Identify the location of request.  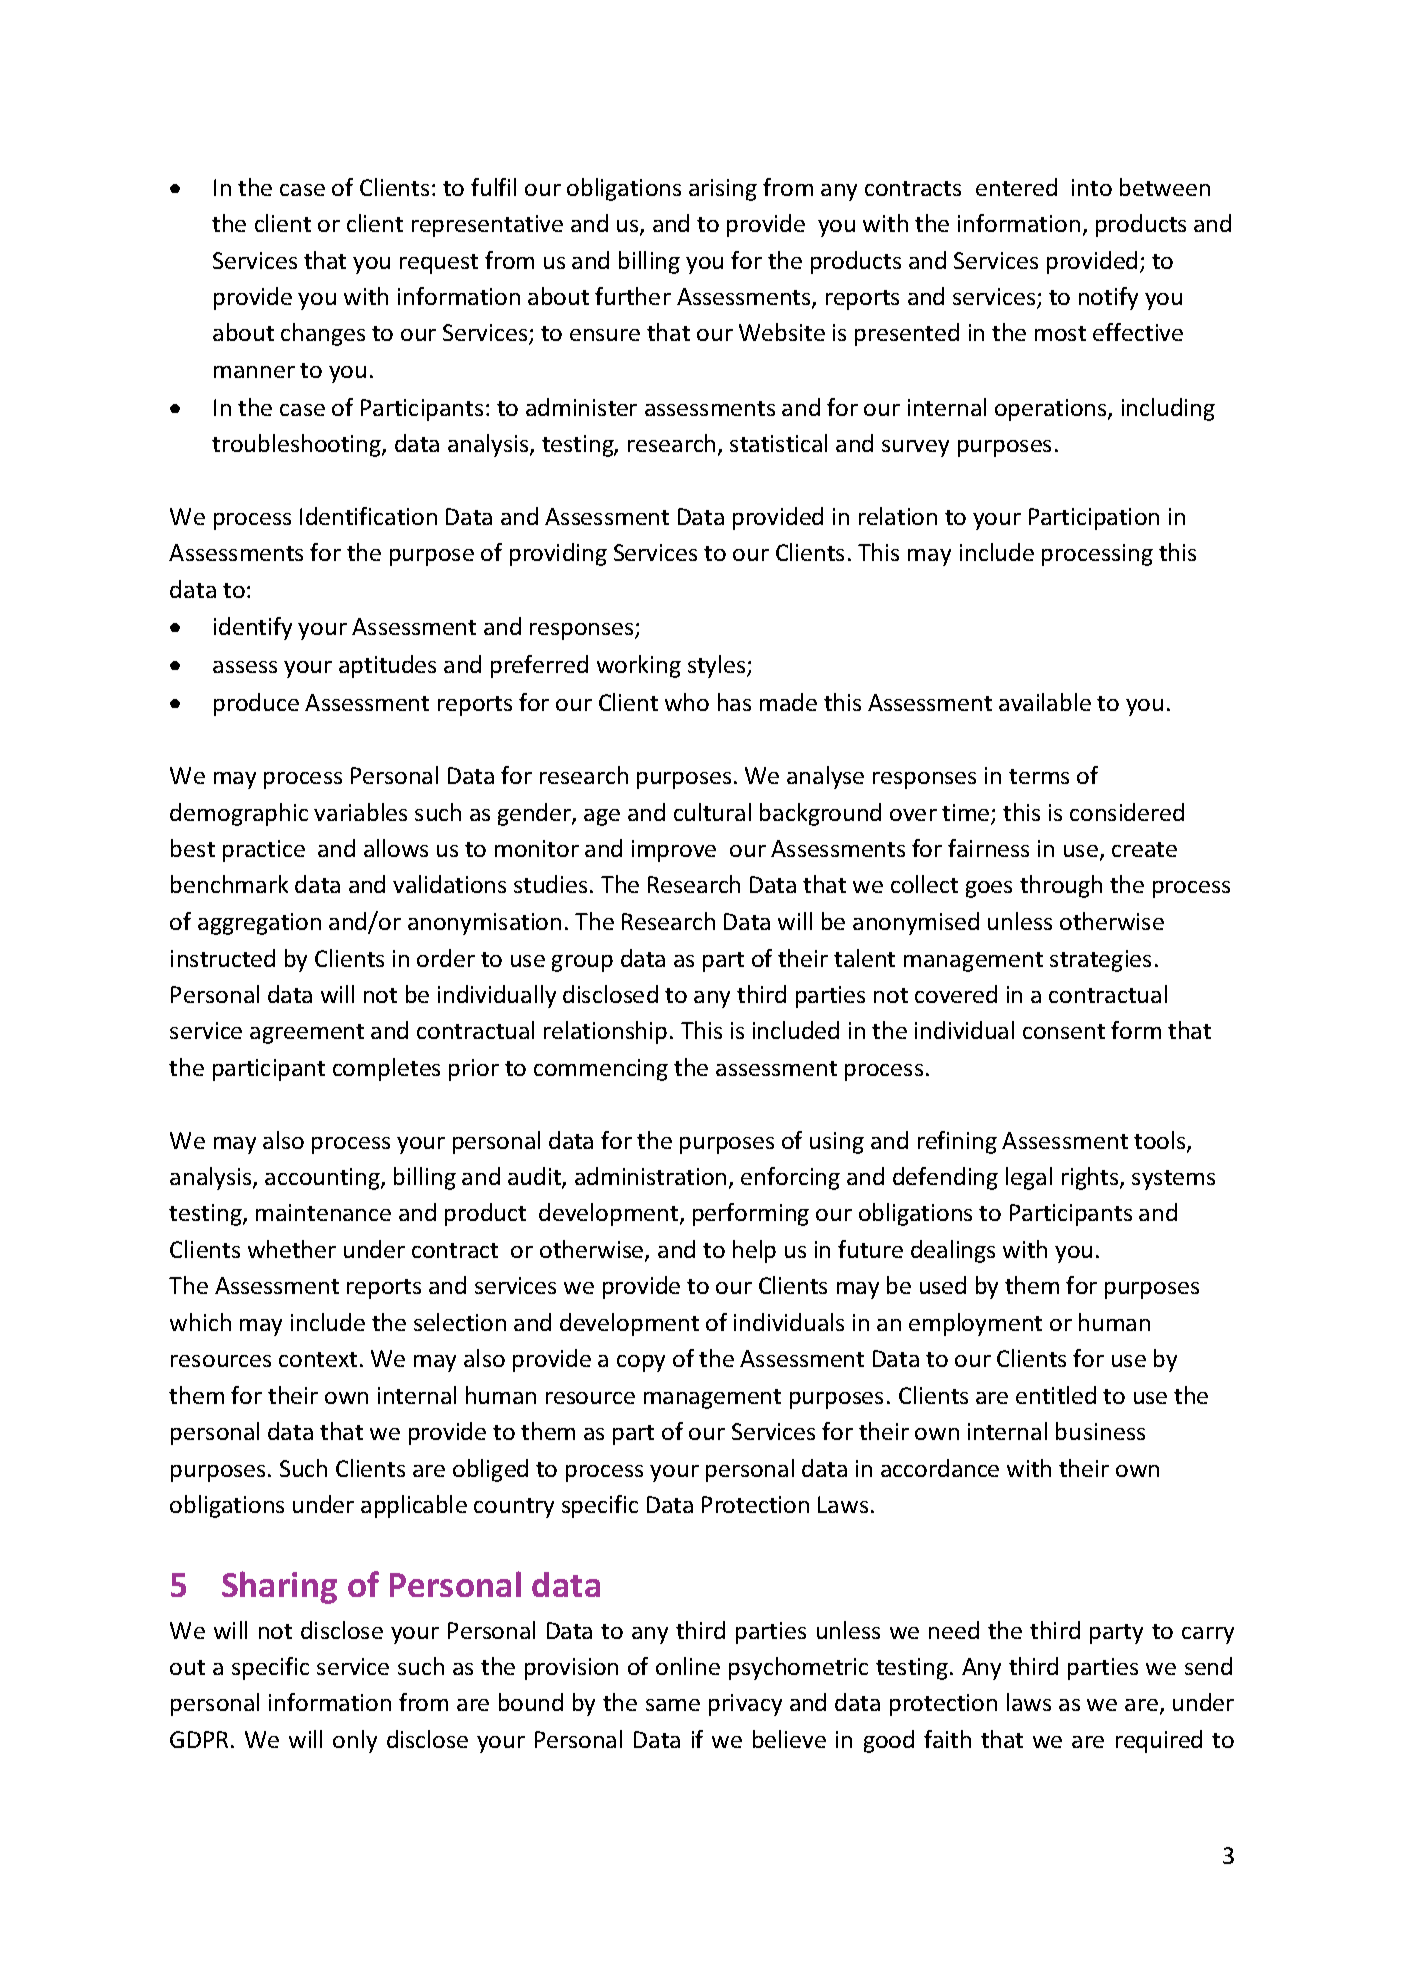
(439, 264).
